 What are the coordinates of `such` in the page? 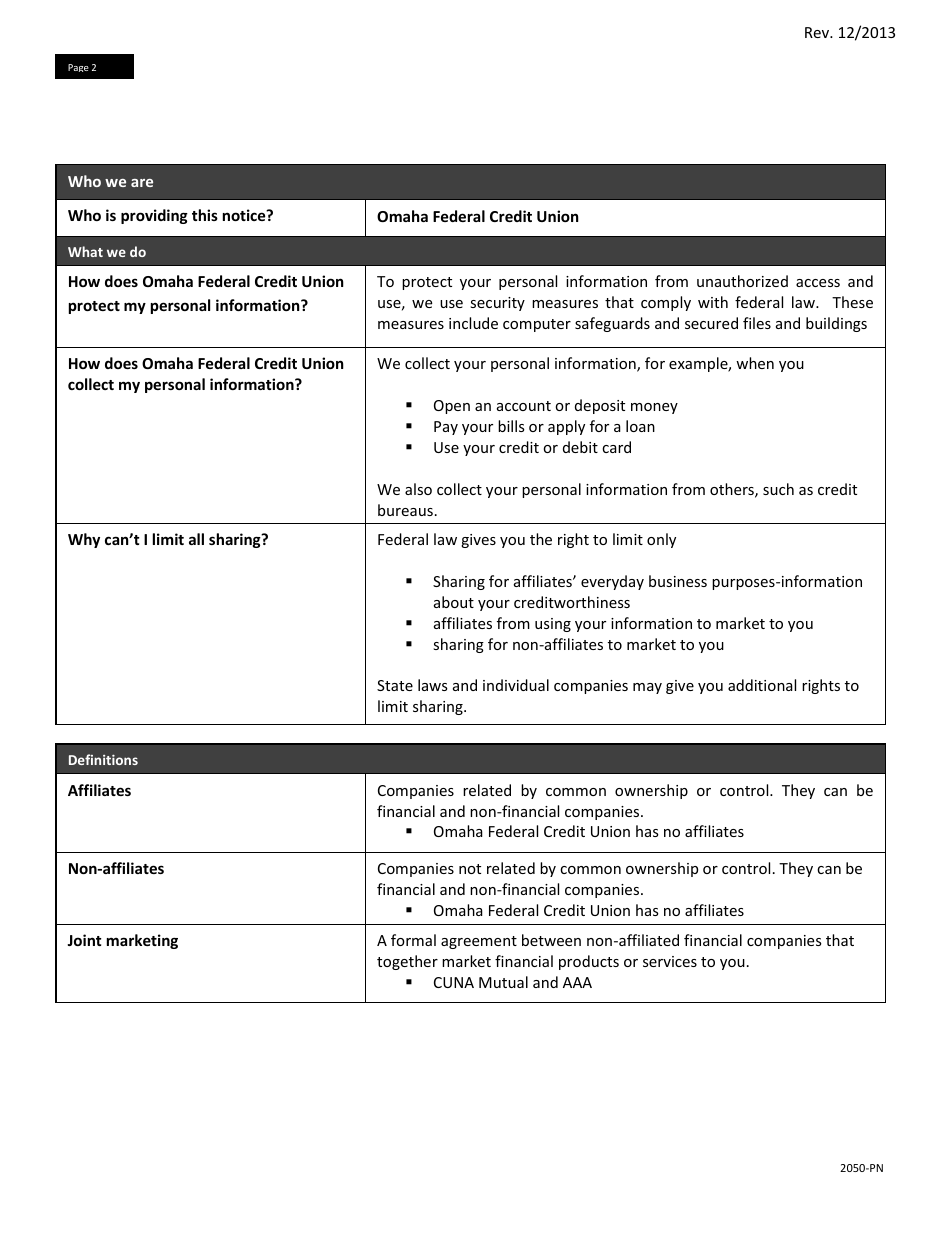 It's located at (778, 489).
